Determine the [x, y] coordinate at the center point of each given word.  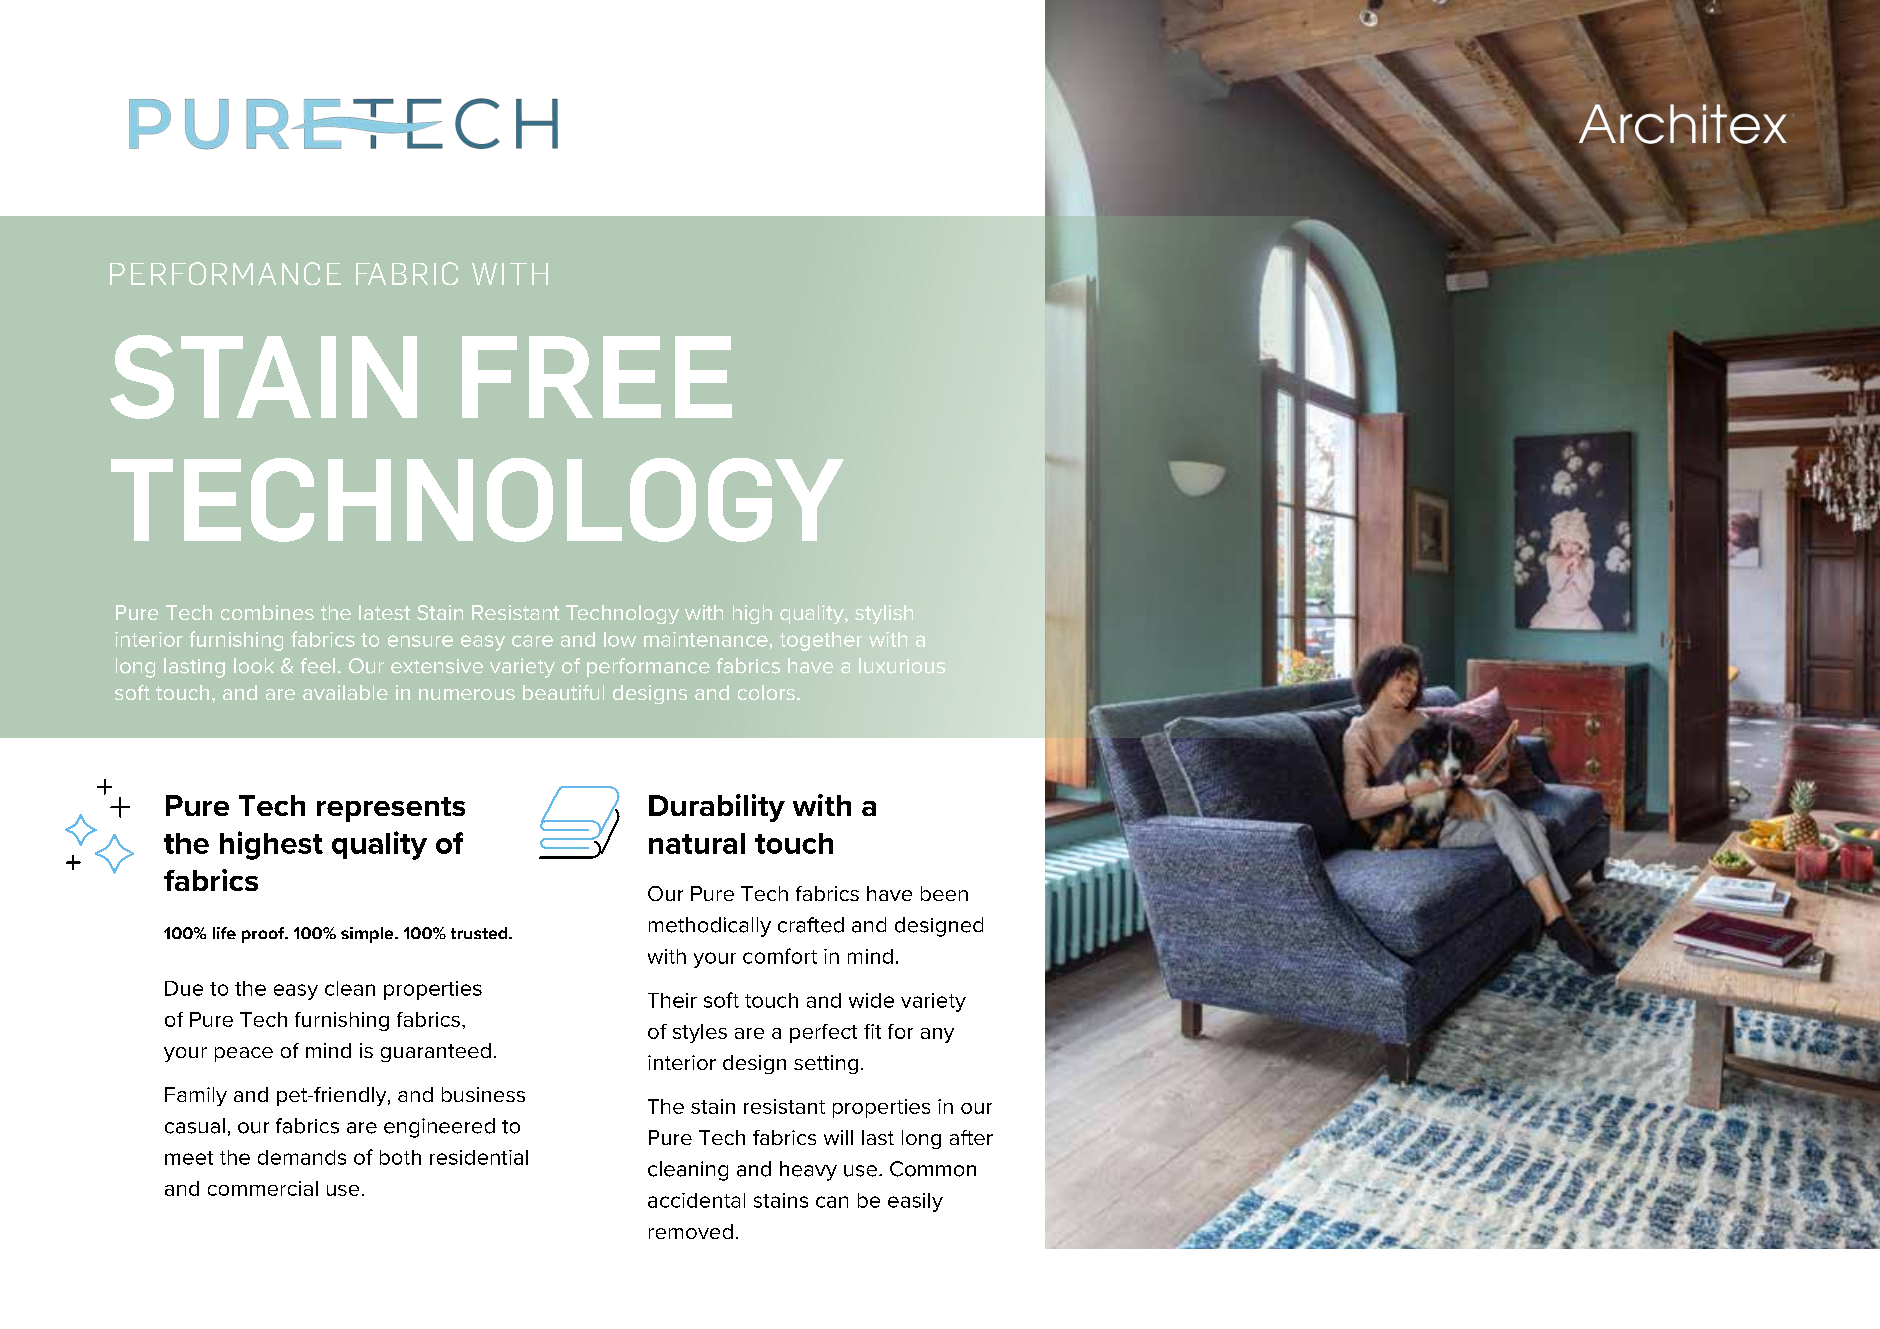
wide [871, 1000]
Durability [717, 808]
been [944, 893]
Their [672, 1000]
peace [244, 1054]
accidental [696, 1200]
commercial [263, 1188]
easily [915, 1202]
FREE [597, 377]
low [620, 639]
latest [384, 612]
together [821, 641]
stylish [884, 614]
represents [391, 809]
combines [267, 612]
